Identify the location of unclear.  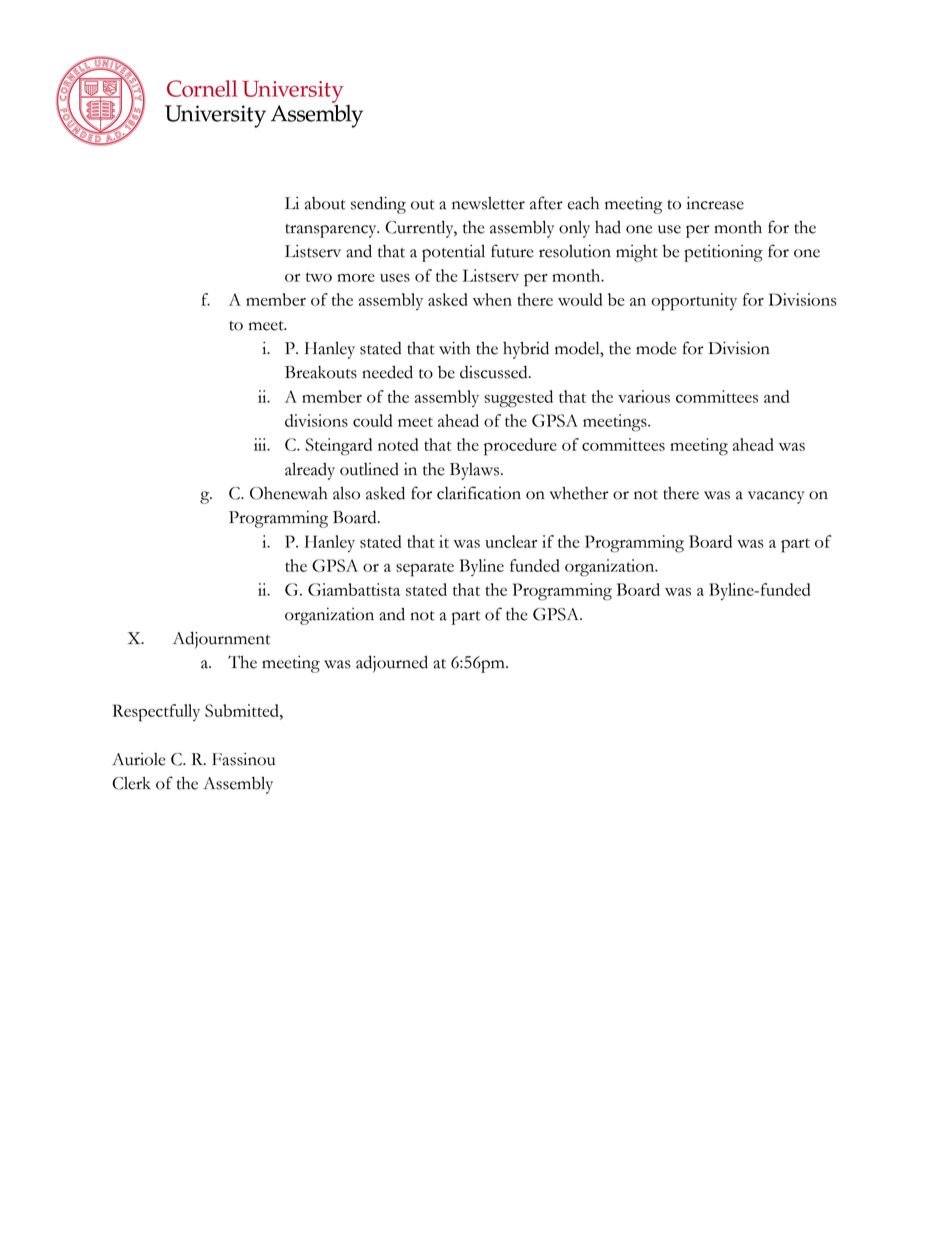
(511, 541).
